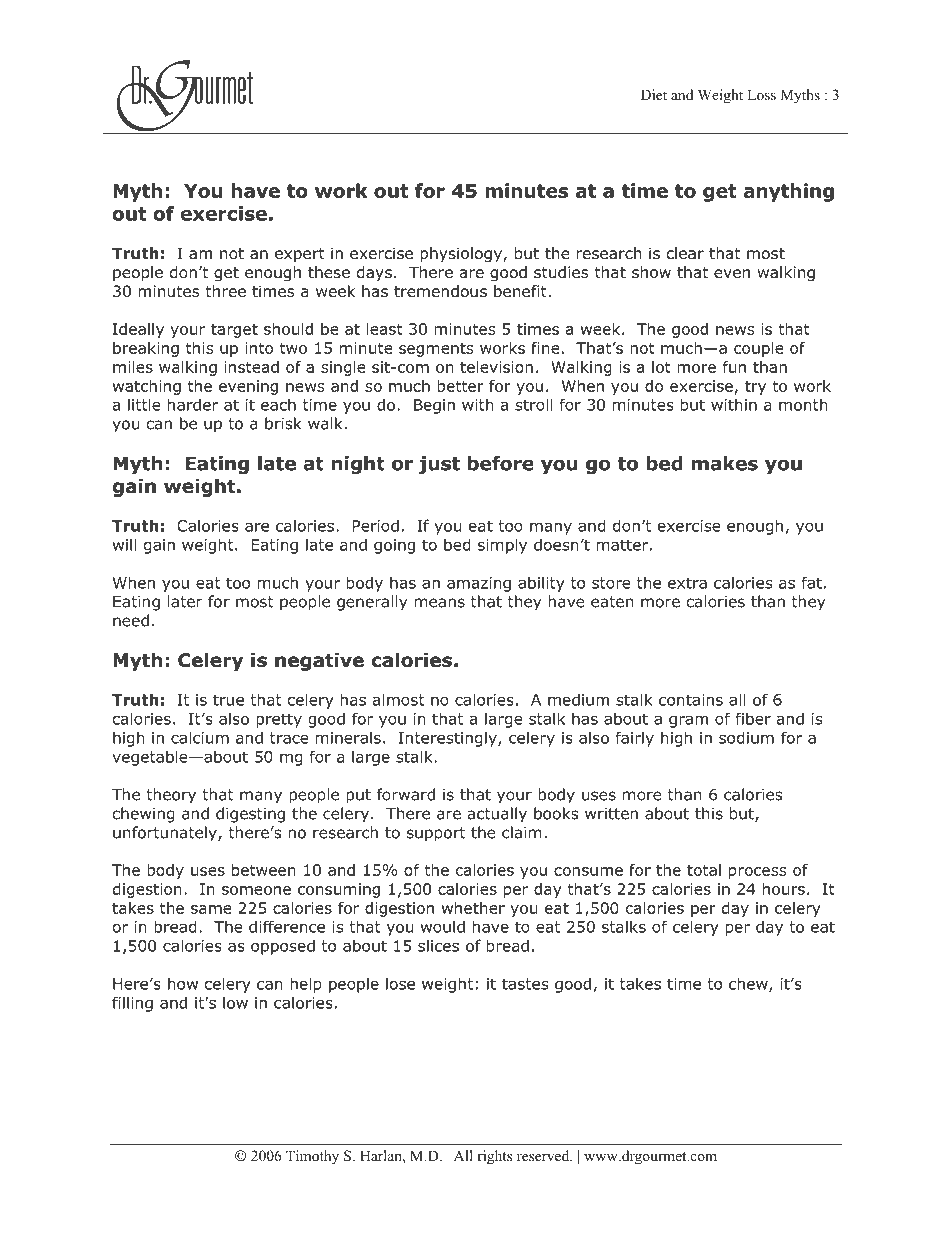 The image size is (952, 1233). Describe the element at coordinates (440, 603) in the screenshot. I see `means` at that location.
